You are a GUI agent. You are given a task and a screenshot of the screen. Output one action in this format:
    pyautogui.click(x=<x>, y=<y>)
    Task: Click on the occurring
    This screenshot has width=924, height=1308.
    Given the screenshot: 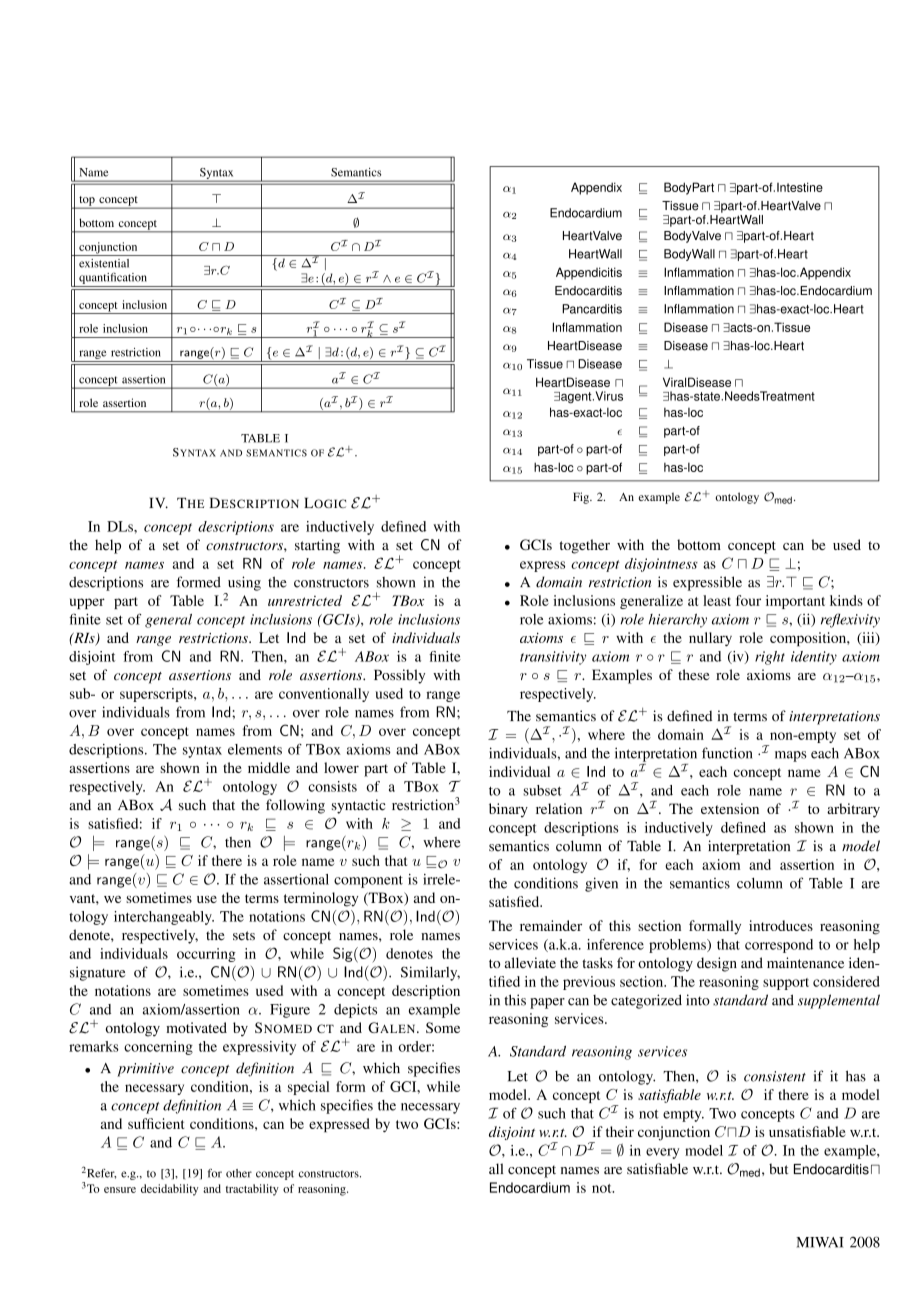 What is the action you would take?
    pyautogui.click(x=206, y=955)
